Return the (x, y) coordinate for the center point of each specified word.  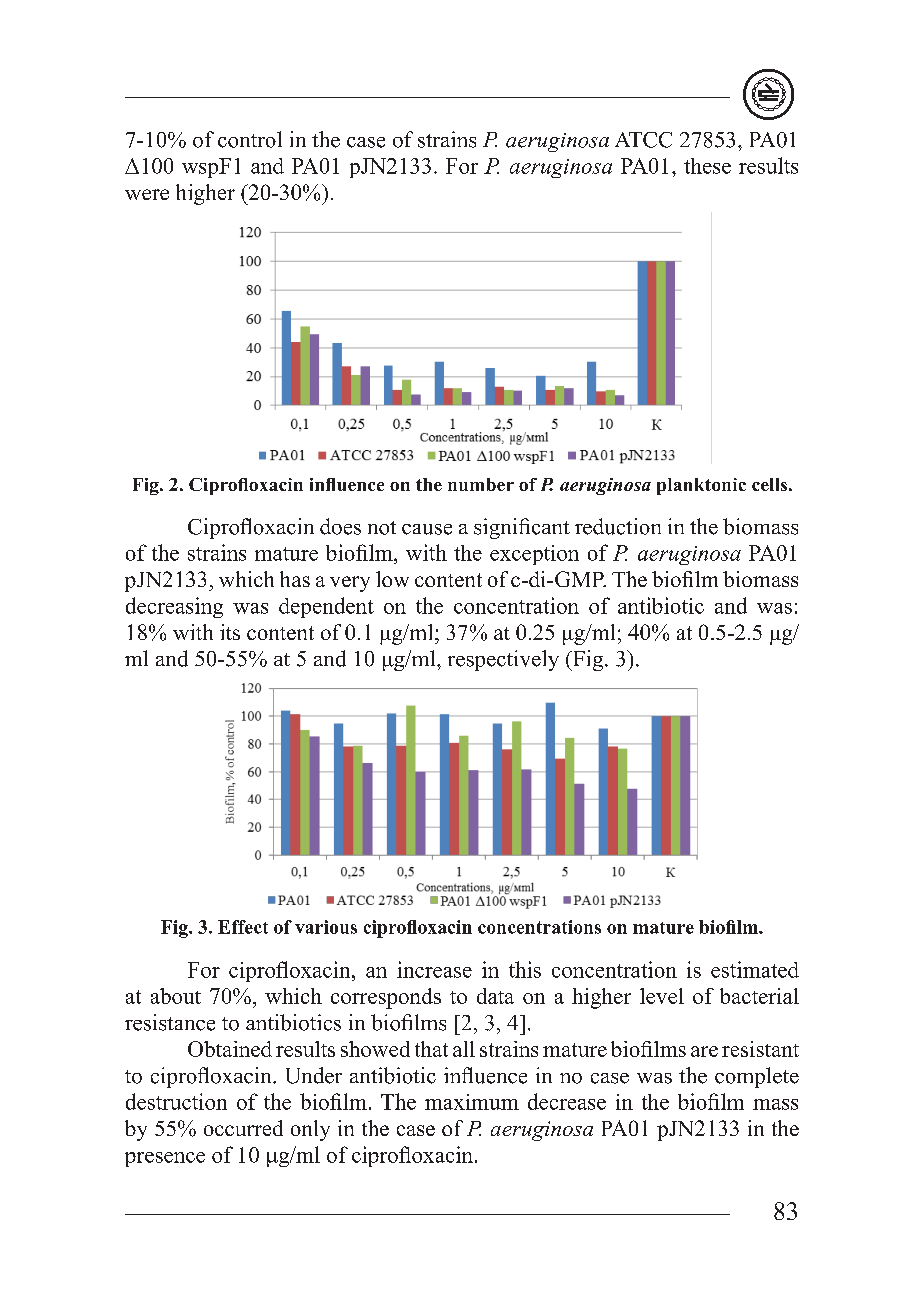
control (250, 139)
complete (757, 1077)
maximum (472, 1102)
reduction (618, 526)
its (230, 632)
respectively (503, 660)
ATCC (643, 140)
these (707, 166)
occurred (243, 1128)
